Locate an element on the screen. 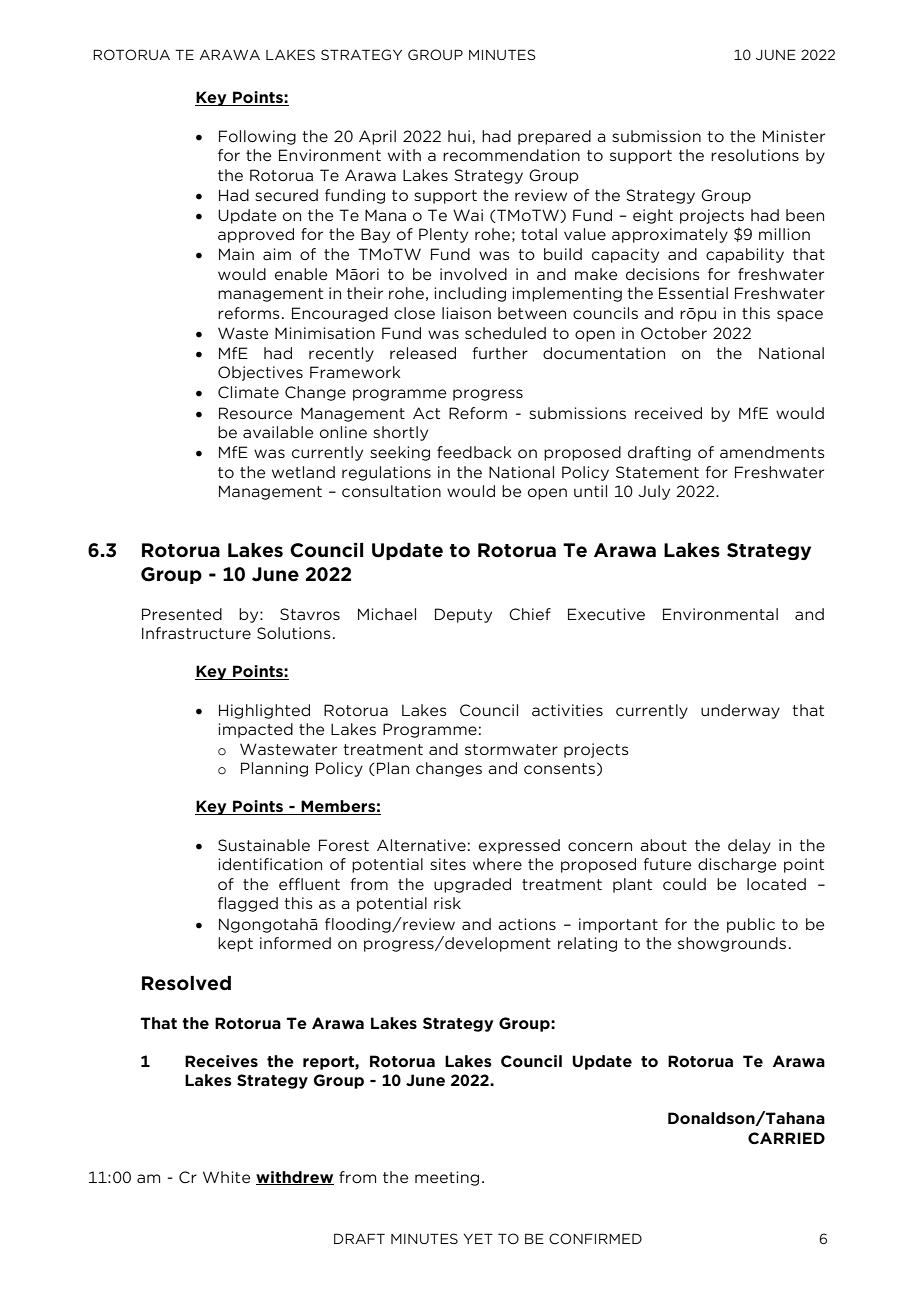 The image size is (924, 1308). Minister is located at coordinates (794, 136).
